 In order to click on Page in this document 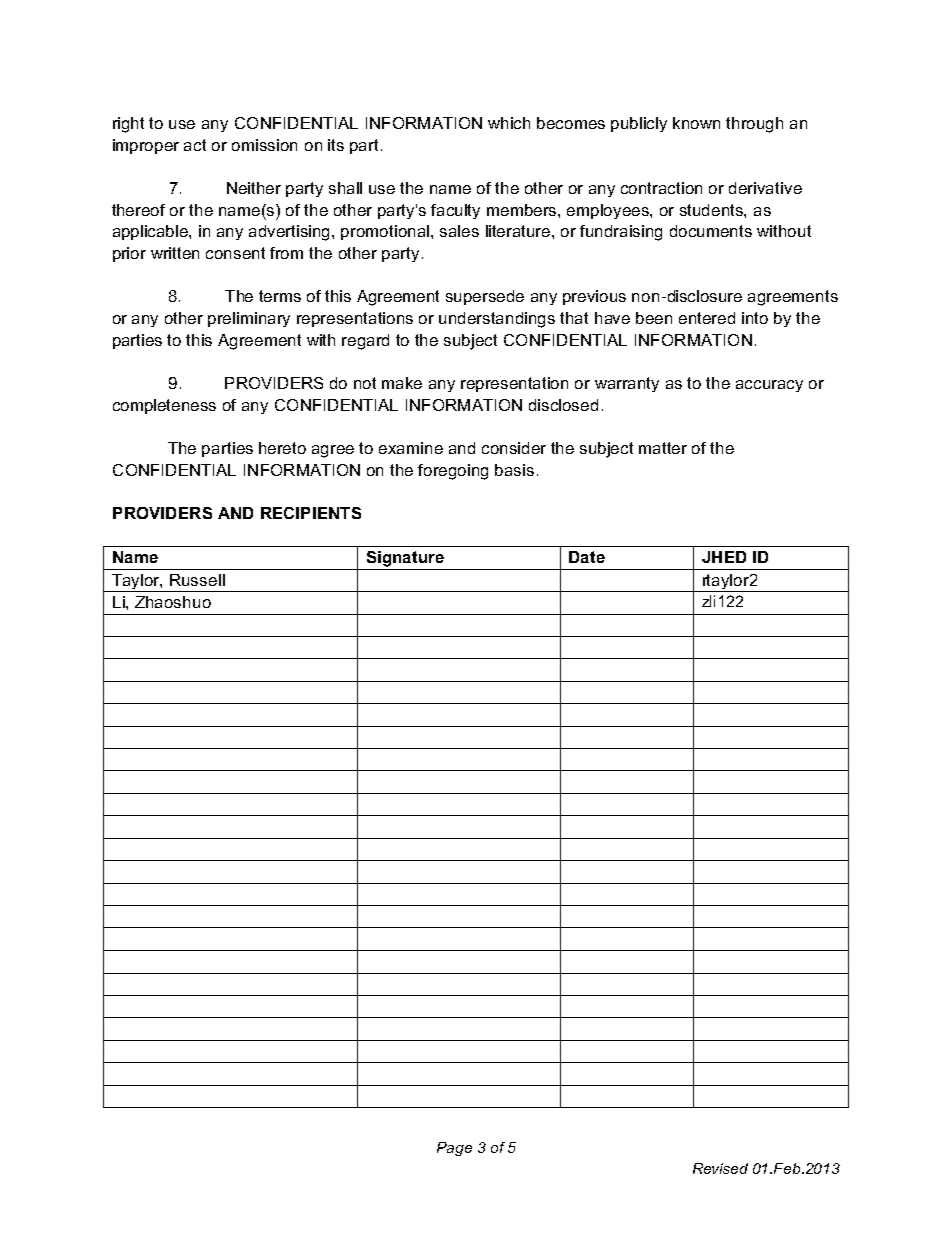, I will do `click(454, 1149)`.
